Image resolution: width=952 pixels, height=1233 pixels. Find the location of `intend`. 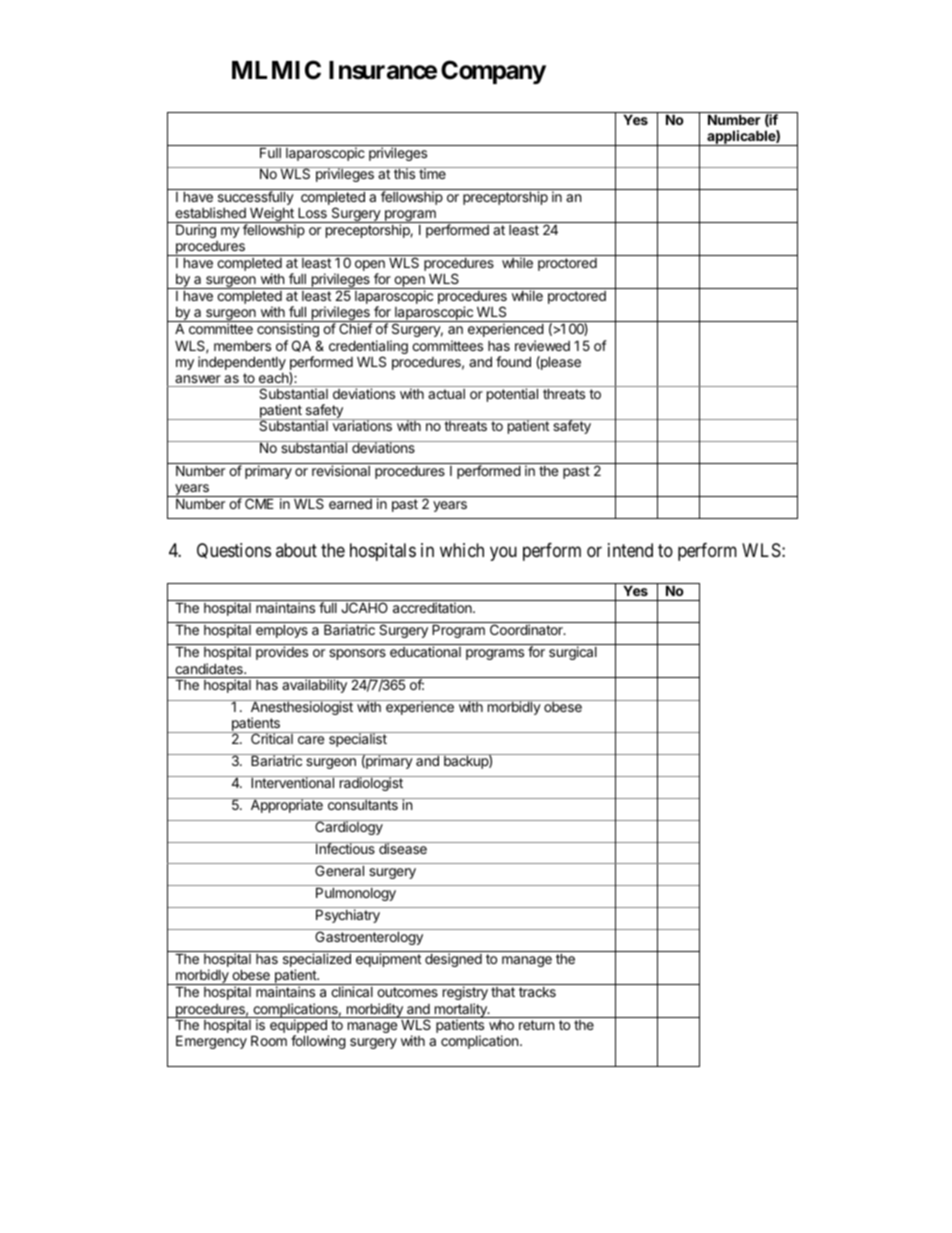

intend is located at coordinates (630, 550).
